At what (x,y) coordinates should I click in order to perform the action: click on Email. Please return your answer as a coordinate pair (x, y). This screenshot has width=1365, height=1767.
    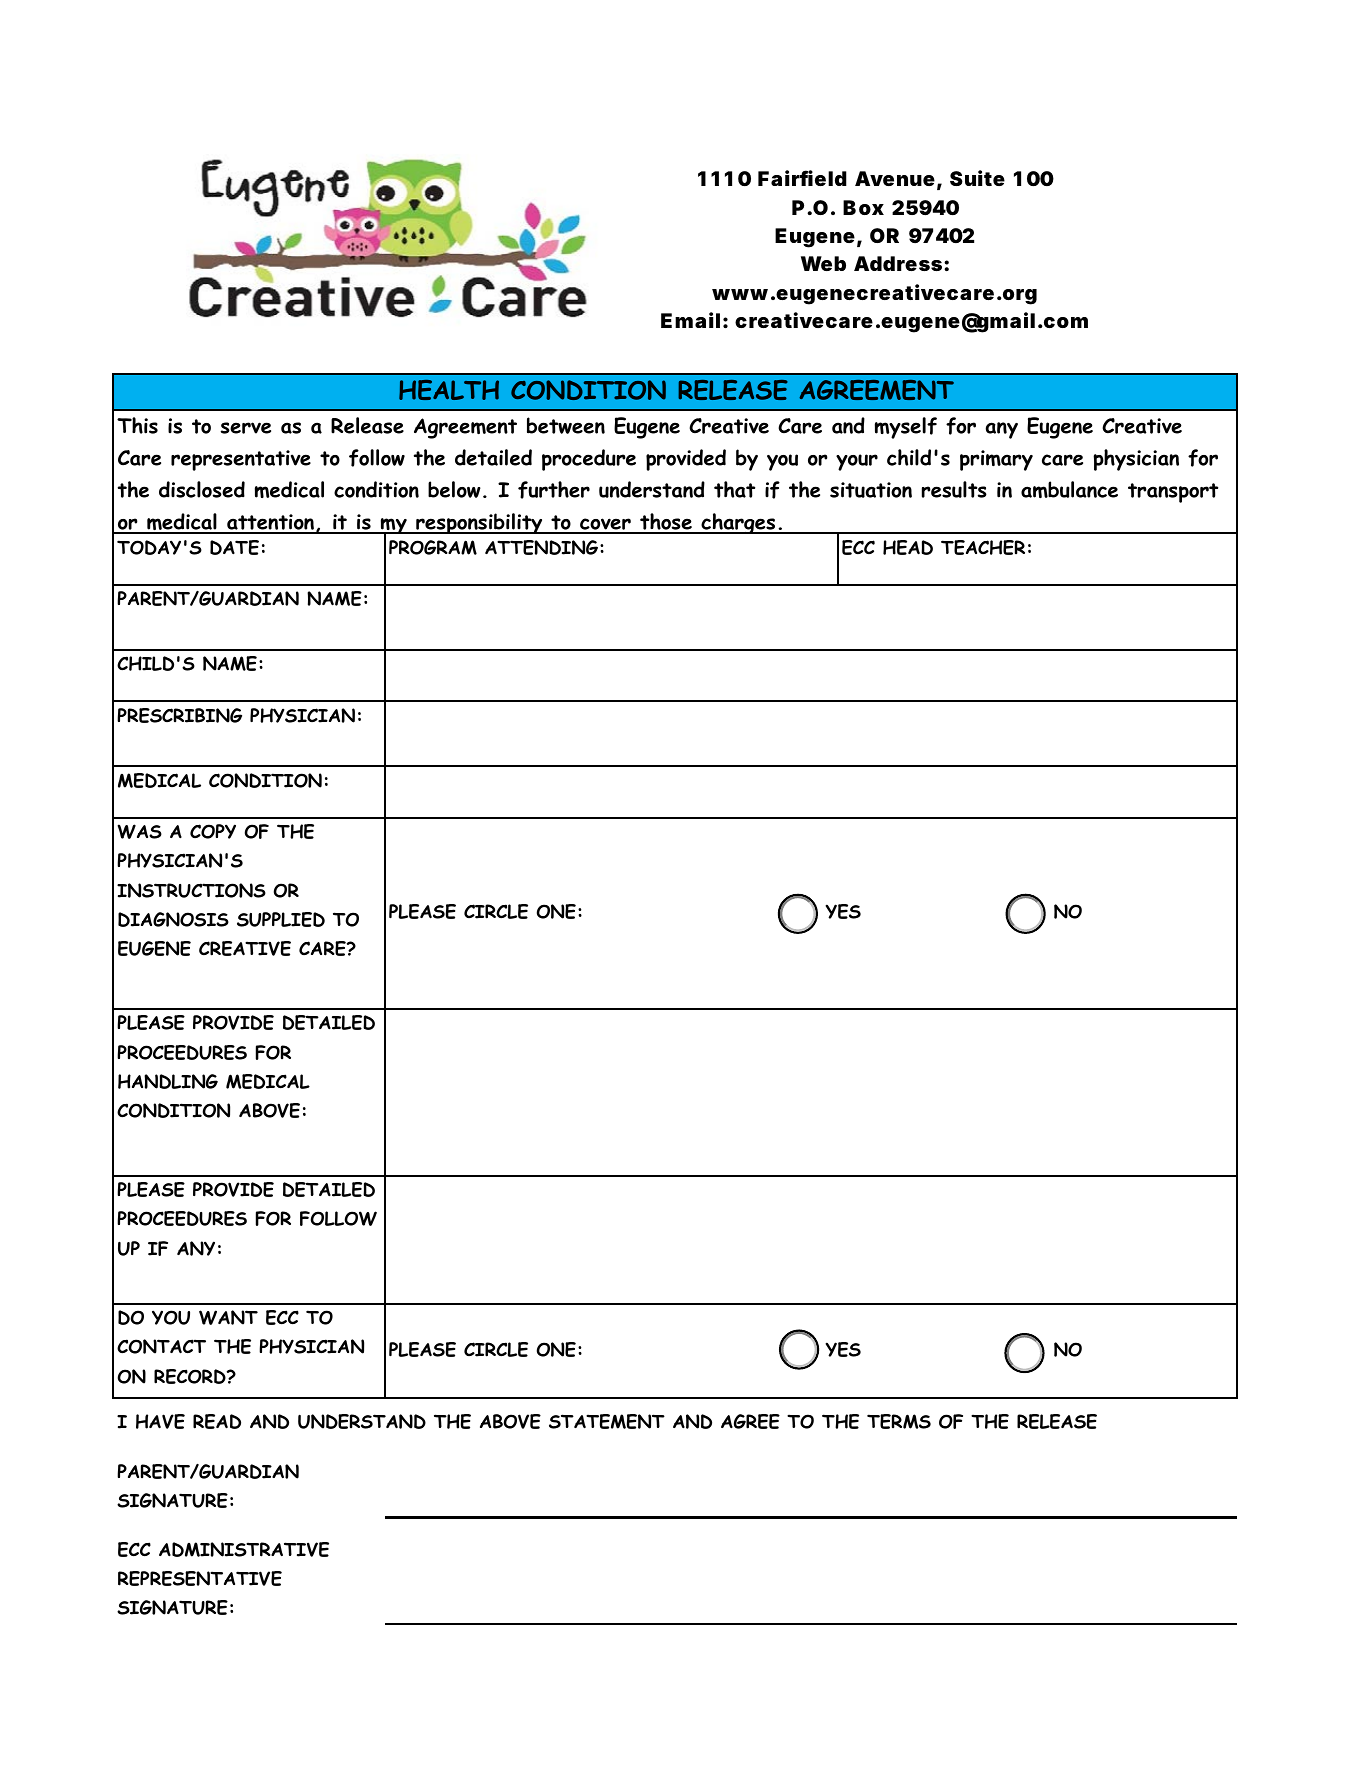
    Looking at the image, I should click on (690, 320).
